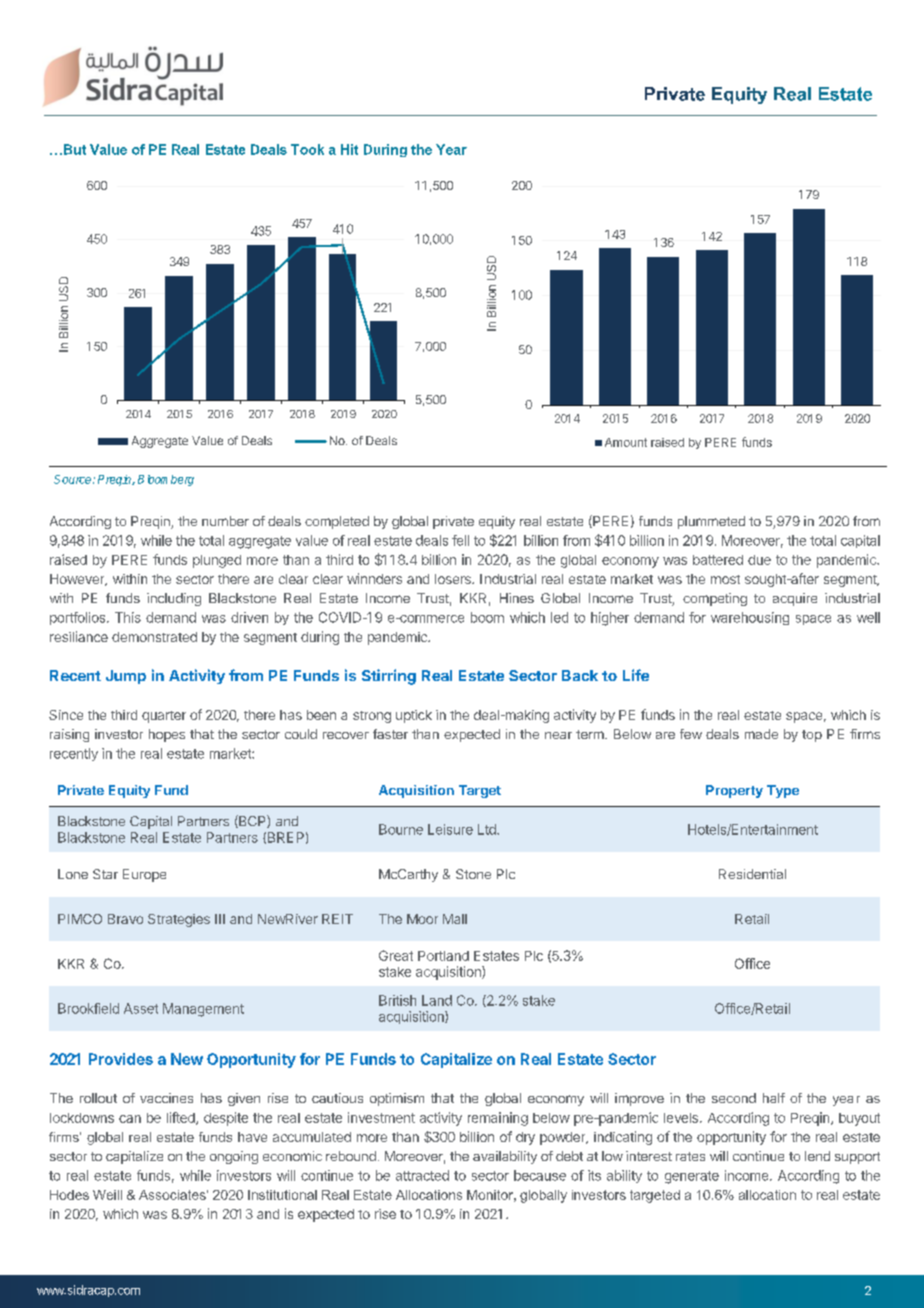 The width and height of the page is (924, 1308). Describe the element at coordinates (752, 874) in the page. I see `Residential` at that location.
